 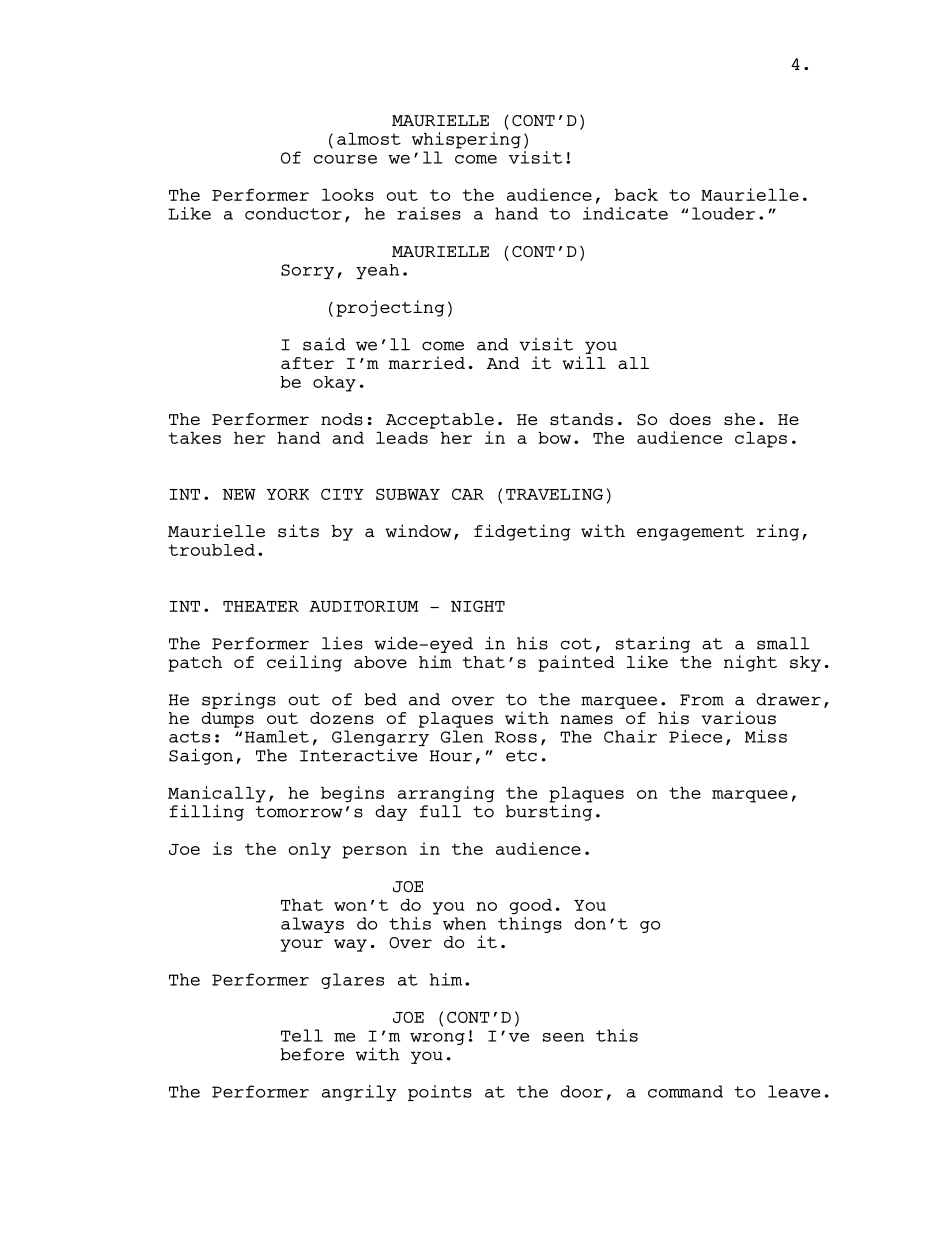 What do you see at coordinates (429, 213) in the page?
I see `raises` at bounding box center [429, 213].
